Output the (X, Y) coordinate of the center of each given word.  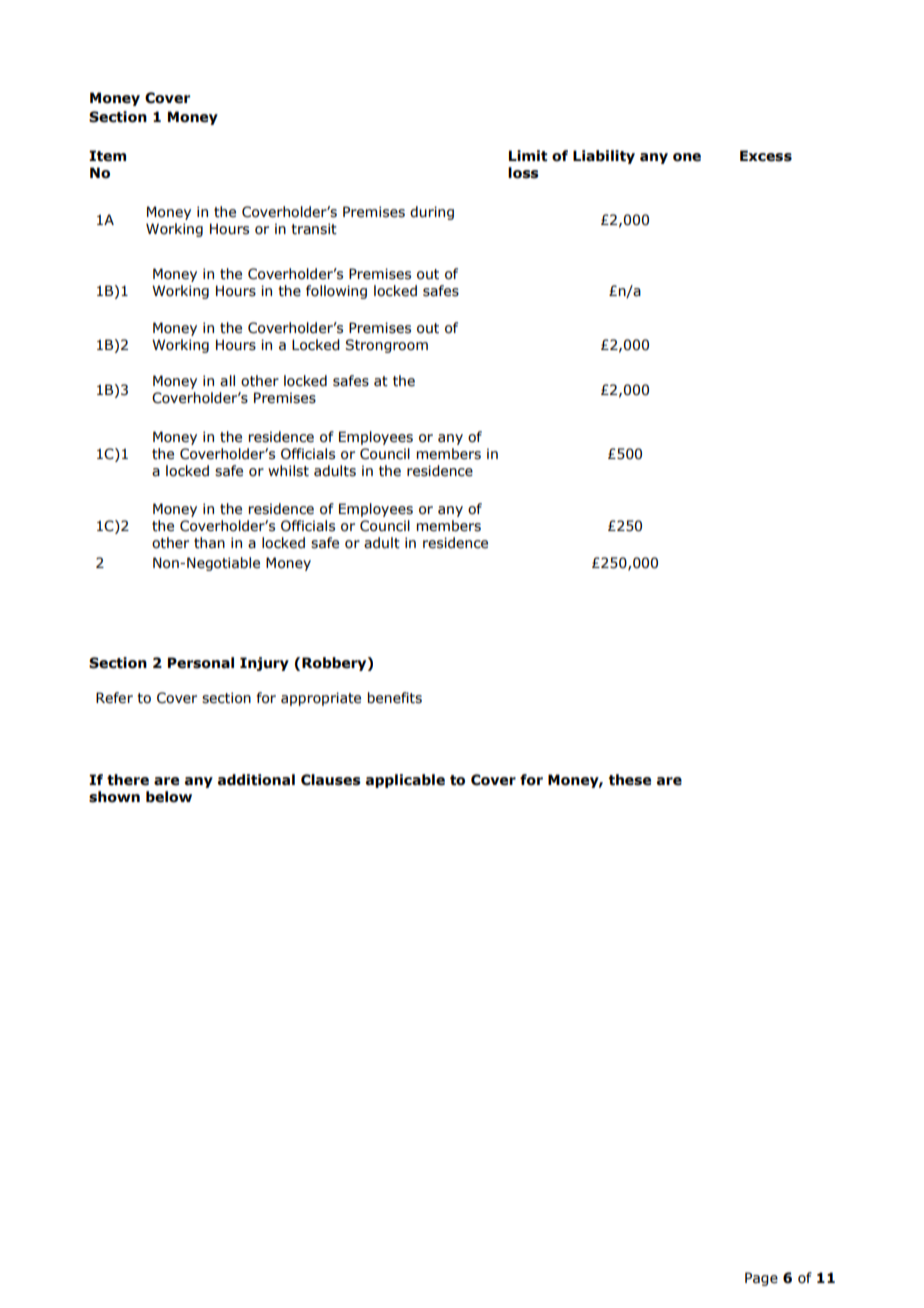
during (432, 213)
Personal (201, 663)
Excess (766, 156)
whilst (288, 471)
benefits (395, 698)
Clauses (331, 780)
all (227, 381)
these (630, 780)
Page (761, 1279)
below (169, 797)
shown (114, 797)
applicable (405, 781)
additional (256, 780)
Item (107, 156)
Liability (604, 157)
